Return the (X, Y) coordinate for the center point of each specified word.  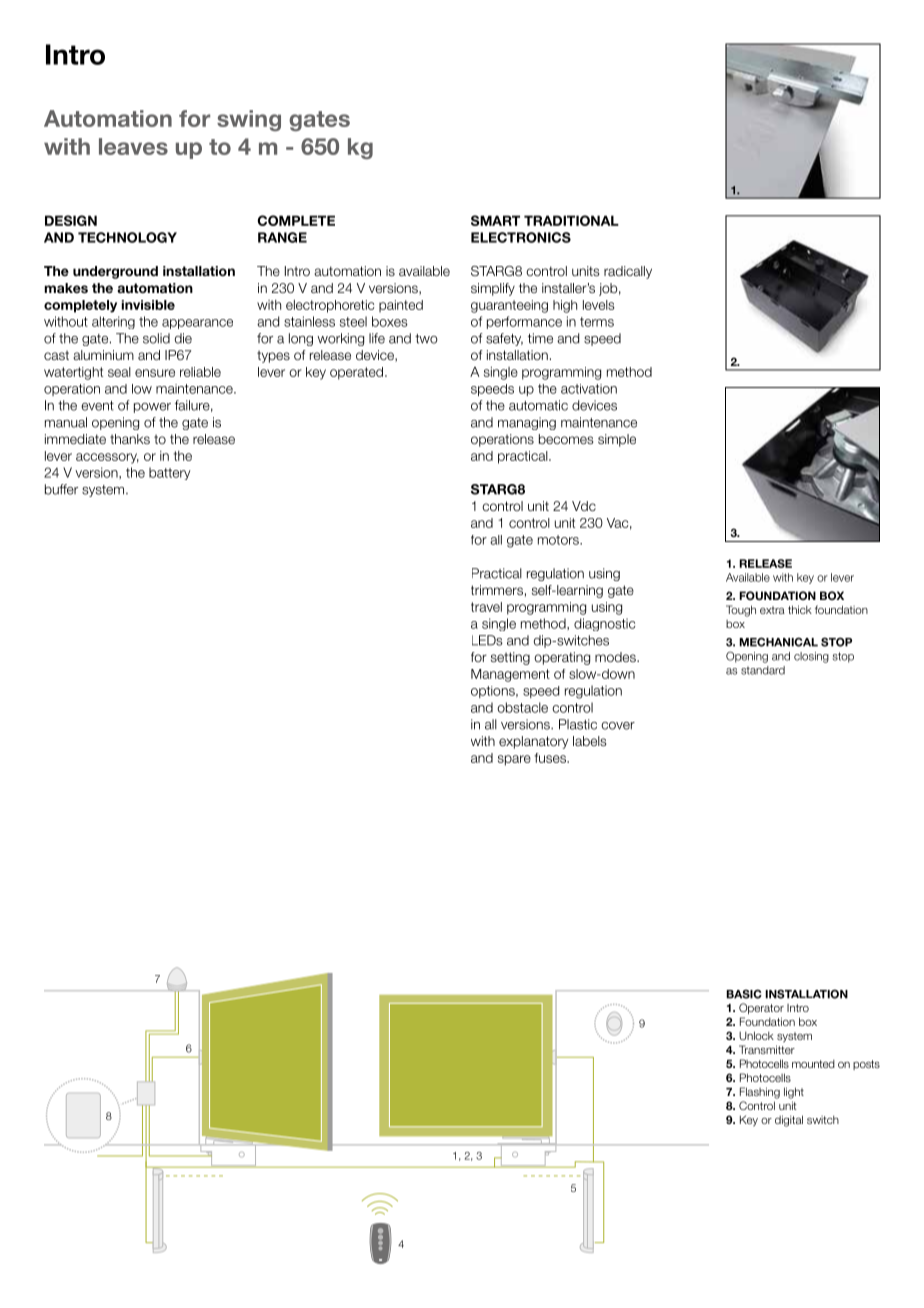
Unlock (756, 1035)
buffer (61, 489)
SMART (495, 220)
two (426, 339)
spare (514, 760)
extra (772, 610)
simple (617, 440)
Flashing (760, 1093)
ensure (155, 373)
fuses (551, 758)
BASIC (744, 994)
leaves (133, 146)
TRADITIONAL (571, 220)
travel (486, 607)
